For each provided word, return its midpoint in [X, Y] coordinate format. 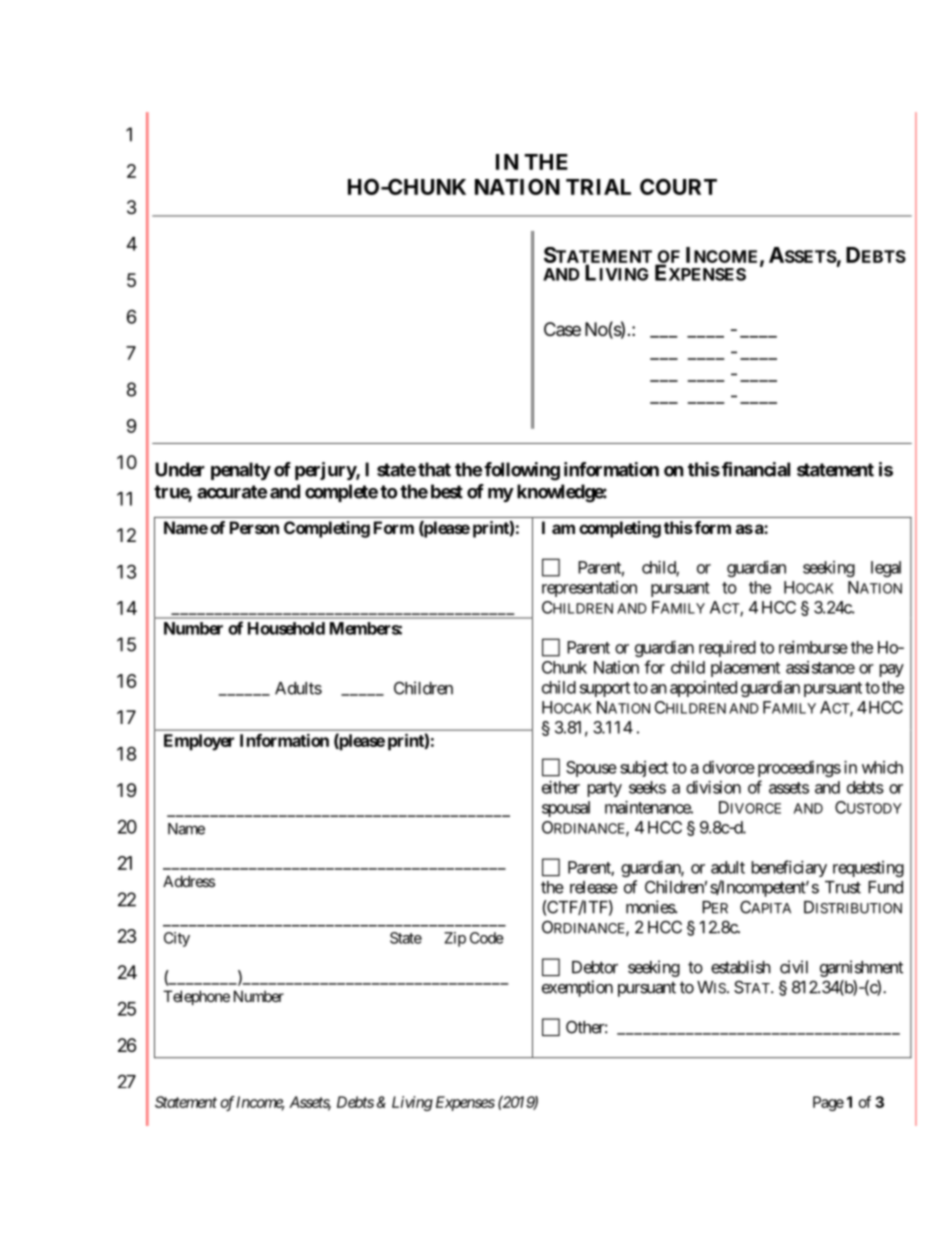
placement [745, 669]
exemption [577, 988]
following [522, 471]
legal [886, 569]
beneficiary [789, 868]
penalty [241, 471]
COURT [678, 186]
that [434, 469]
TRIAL [598, 187]
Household [286, 628]
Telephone [196, 997]
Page [828, 1103]
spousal [566, 809]
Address [189, 881]
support [605, 689]
